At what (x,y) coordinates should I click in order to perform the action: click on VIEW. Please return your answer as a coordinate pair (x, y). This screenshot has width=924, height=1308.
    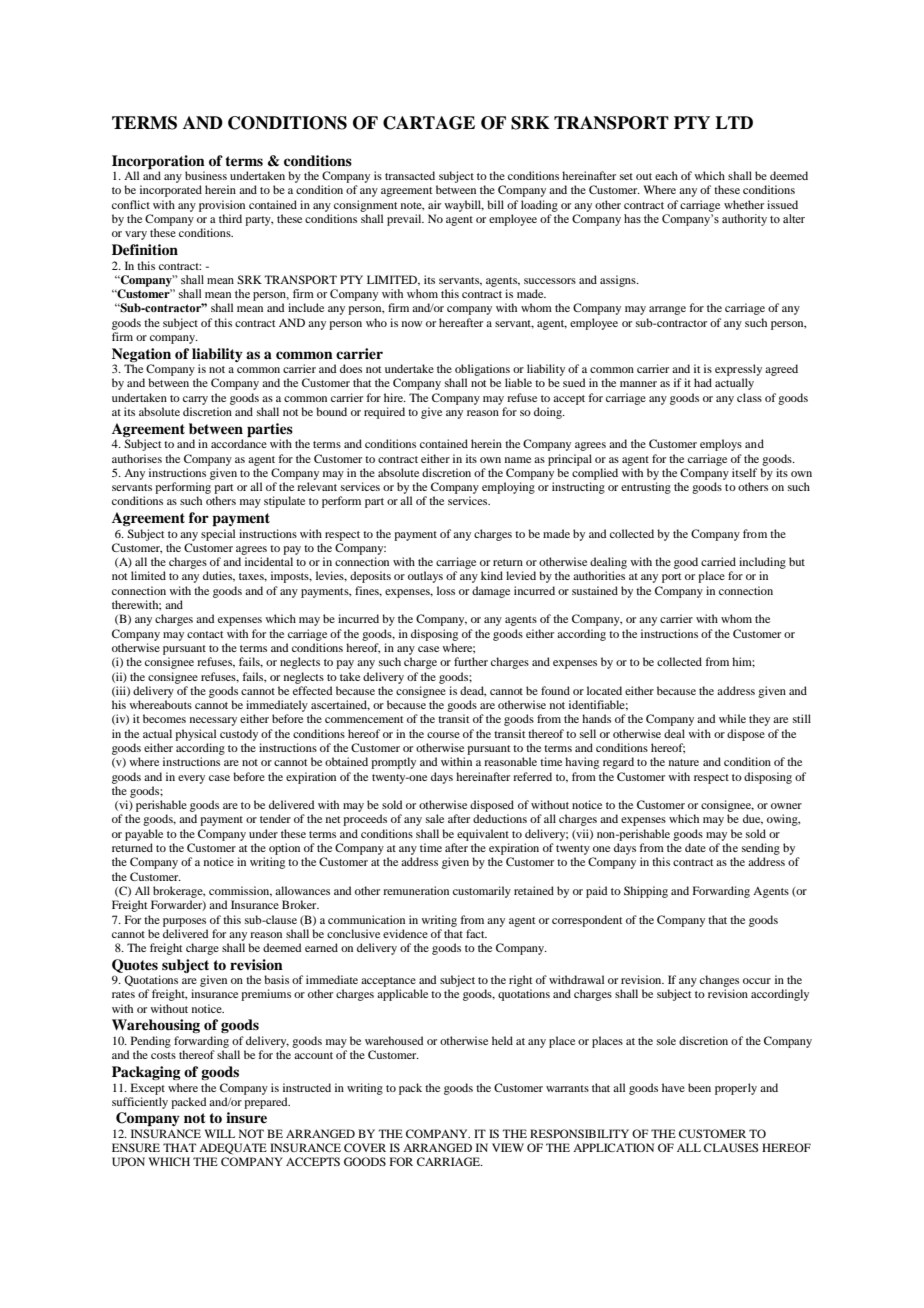
    Looking at the image, I should click on (508, 1147).
